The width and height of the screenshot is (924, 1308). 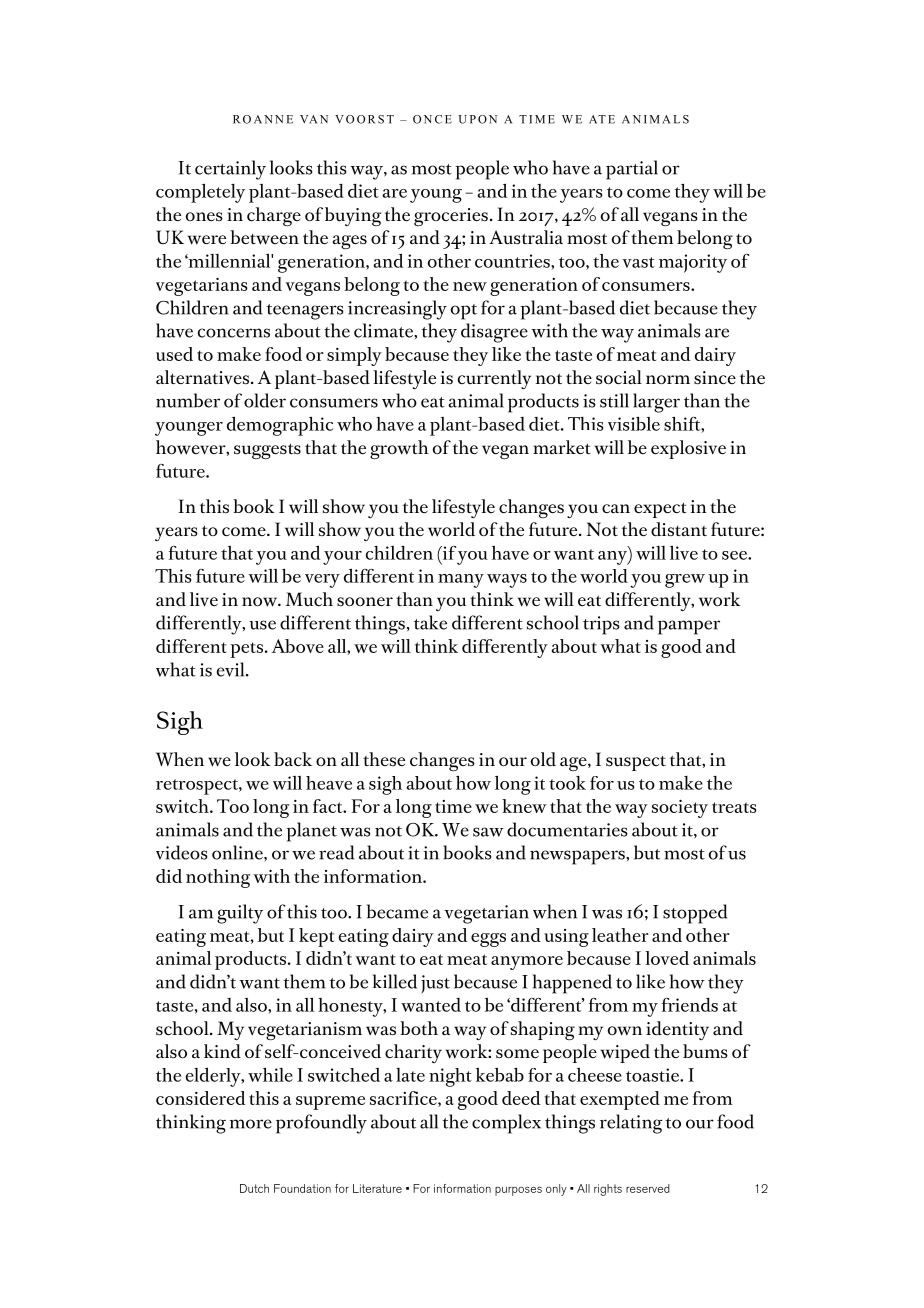 I want to click on Dutch, so click(x=254, y=1188).
